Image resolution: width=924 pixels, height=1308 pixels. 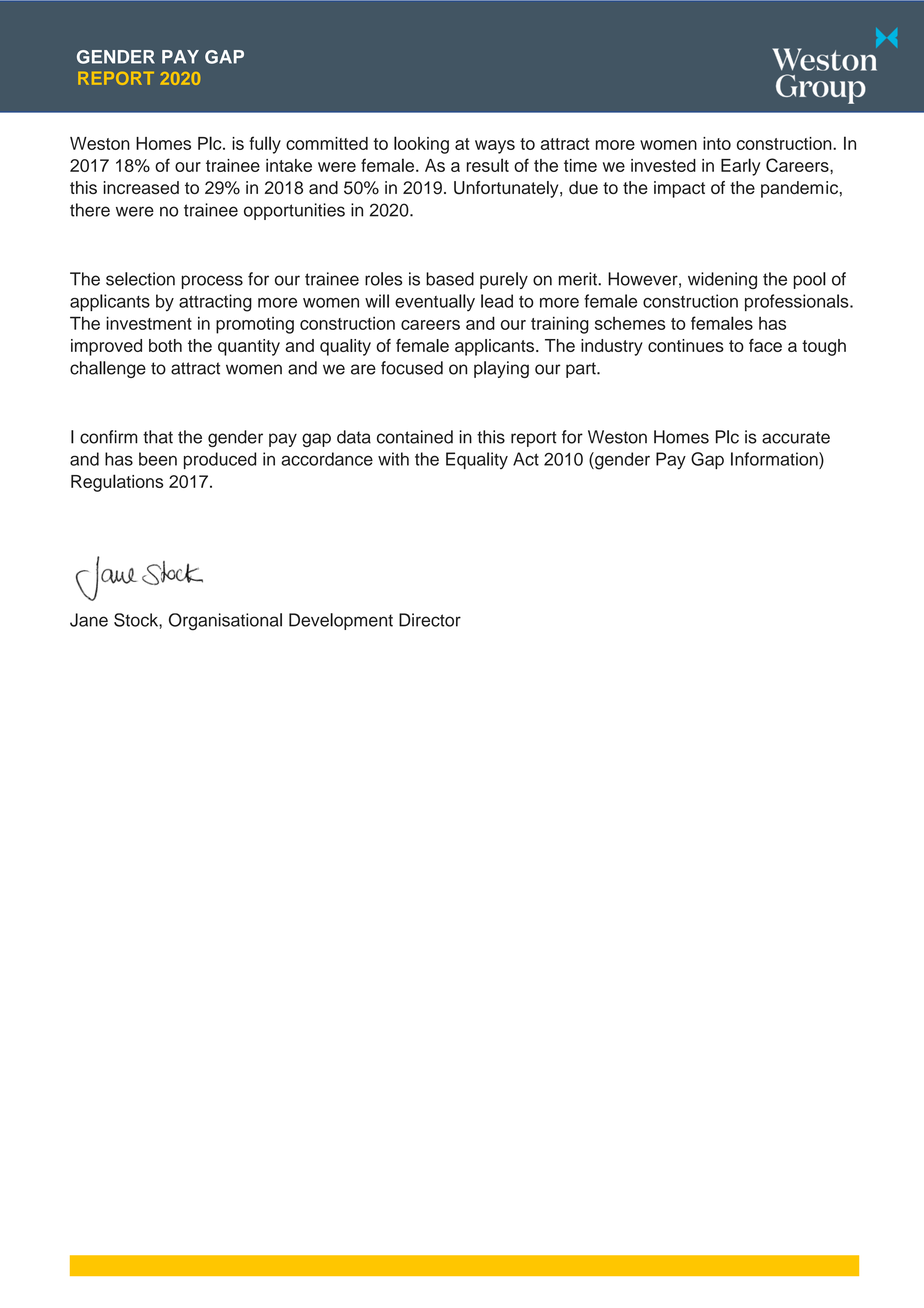 What do you see at coordinates (488, 165) in the page?
I see `result` at bounding box center [488, 165].
